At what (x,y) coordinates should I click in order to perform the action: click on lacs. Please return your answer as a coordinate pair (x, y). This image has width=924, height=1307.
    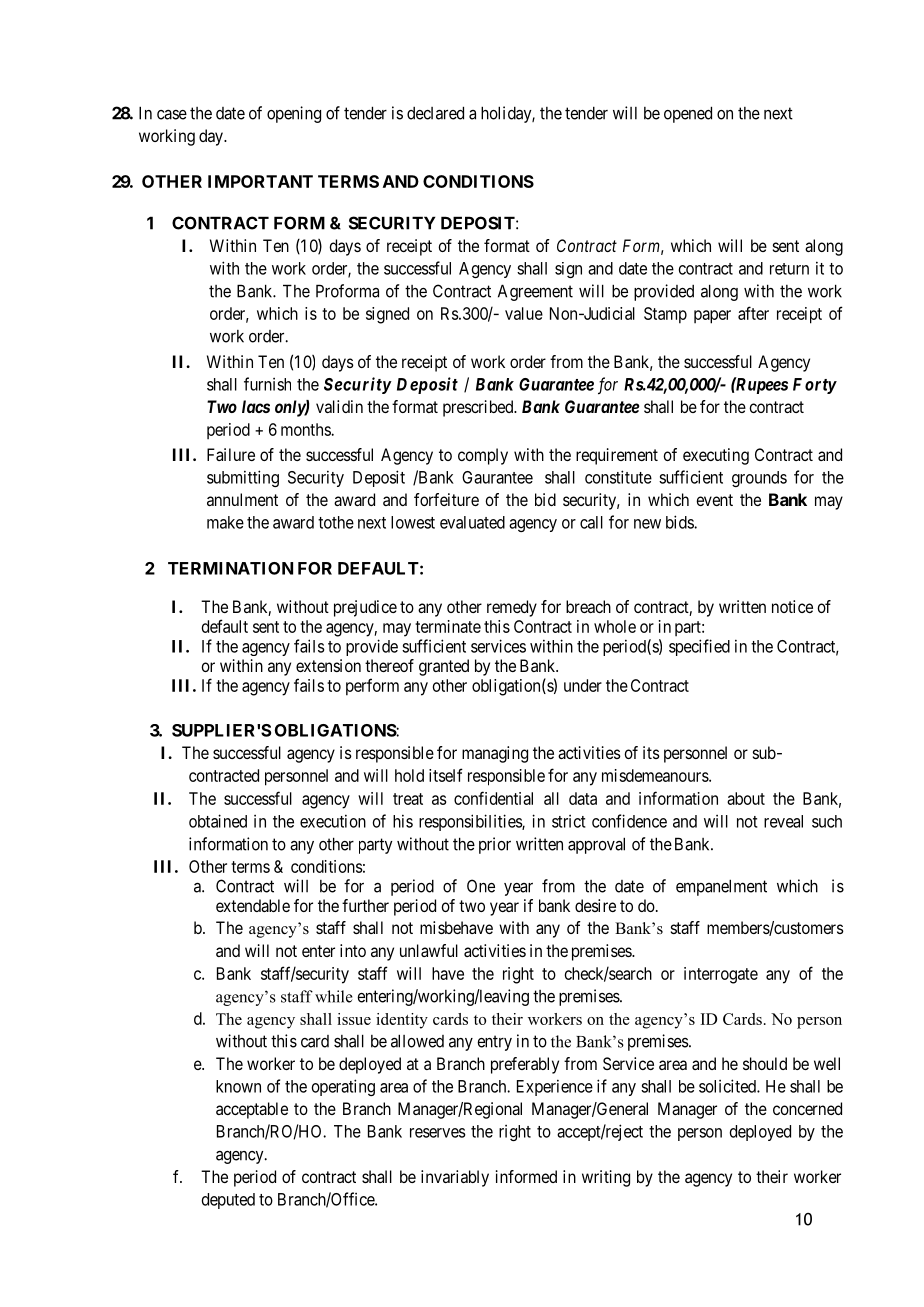
    Looking at the image, I should click on (256, 406).
